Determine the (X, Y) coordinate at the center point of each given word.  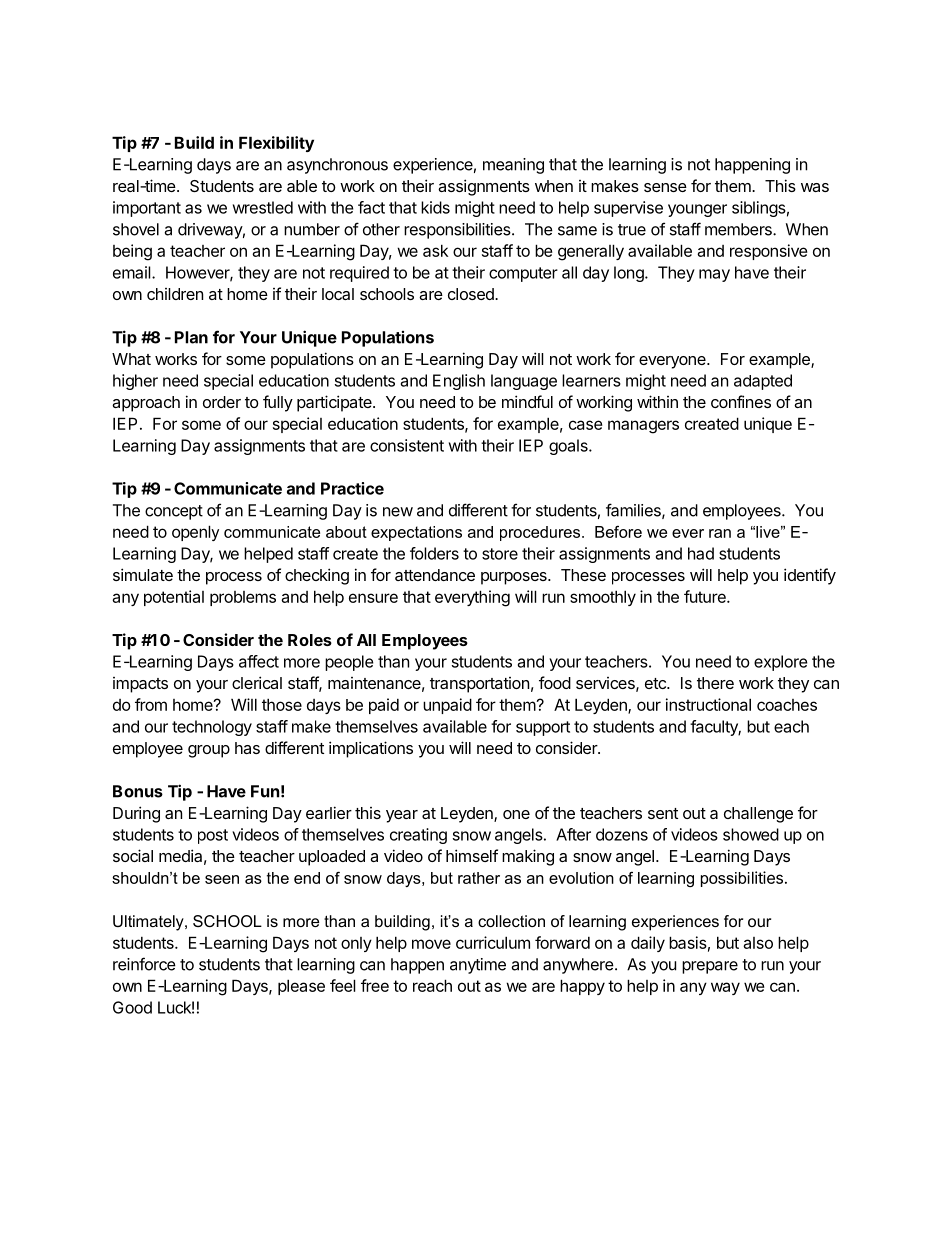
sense (665, 187)
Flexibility (276, 144)
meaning (513, 166)
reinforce (144, 964)
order (222, 402)
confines (741, 401)
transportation (479, 685)
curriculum (493, 942)
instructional (708, 704)
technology (212, 728)
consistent (407, 445)
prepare (710, 967)
